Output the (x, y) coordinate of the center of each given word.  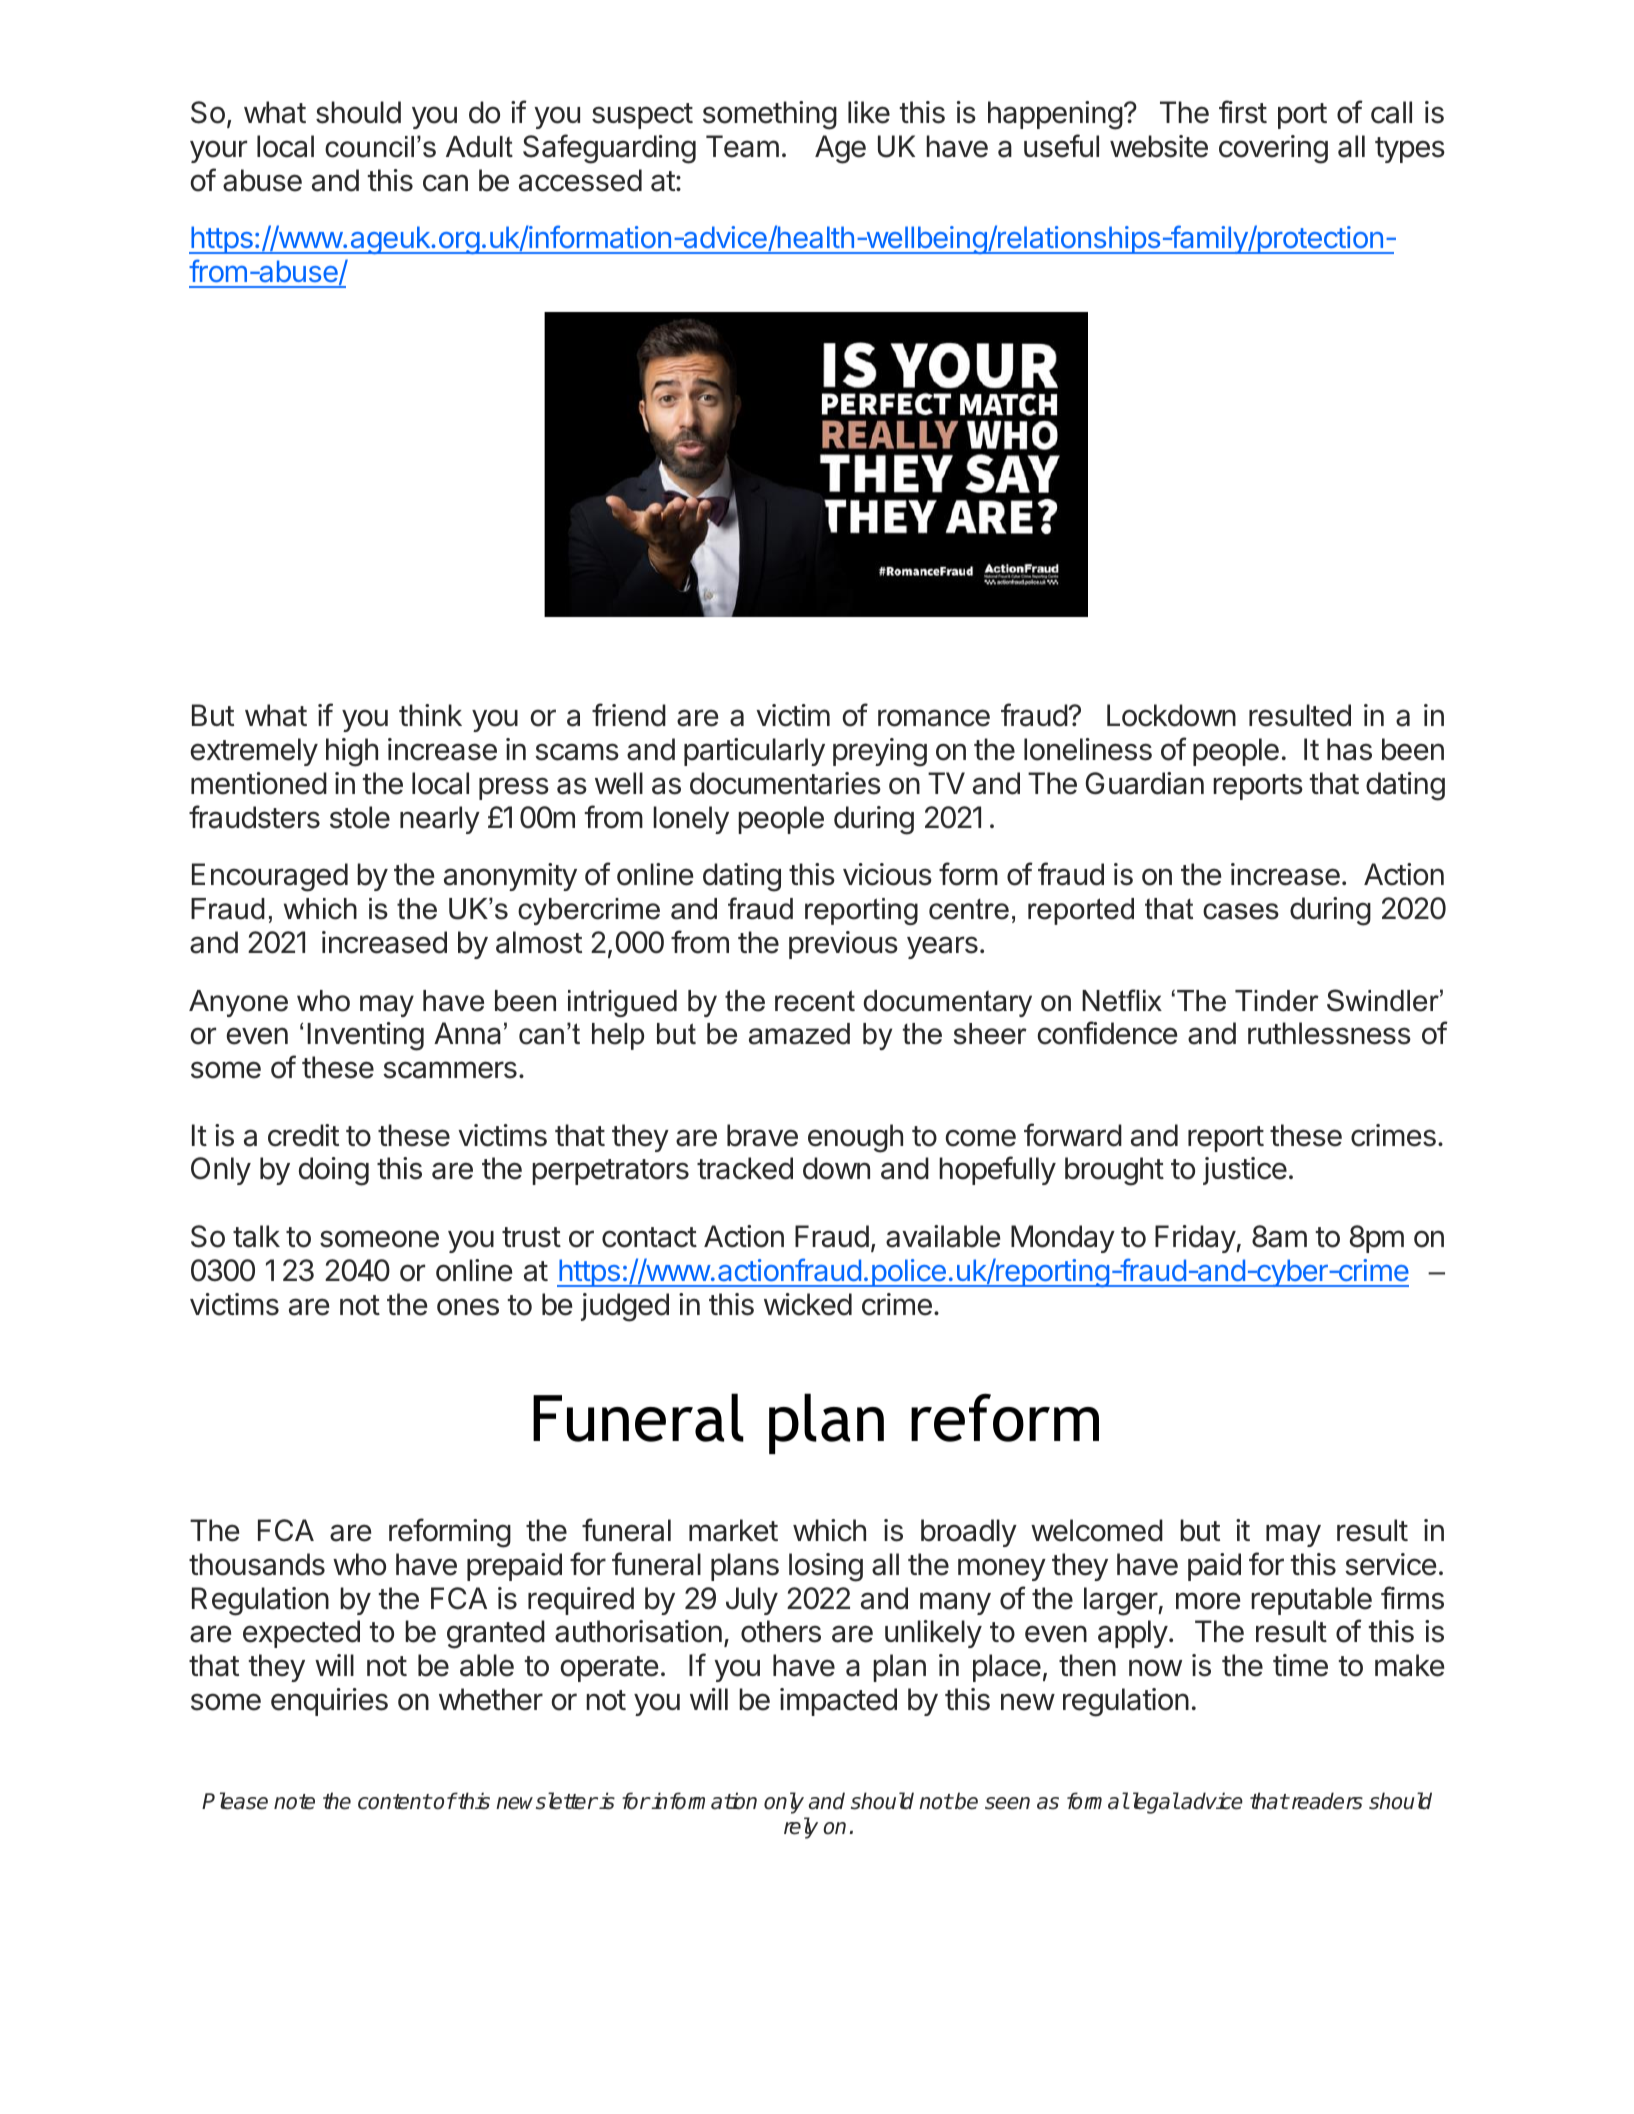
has (1349, 749)
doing (334, 1171)
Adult (479, 147)
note (294, 1802)
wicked (808, 1304)
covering (1273, 149)
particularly (754, 752)
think (430, 715)
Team (742, 146)
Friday (1196, 1239)
